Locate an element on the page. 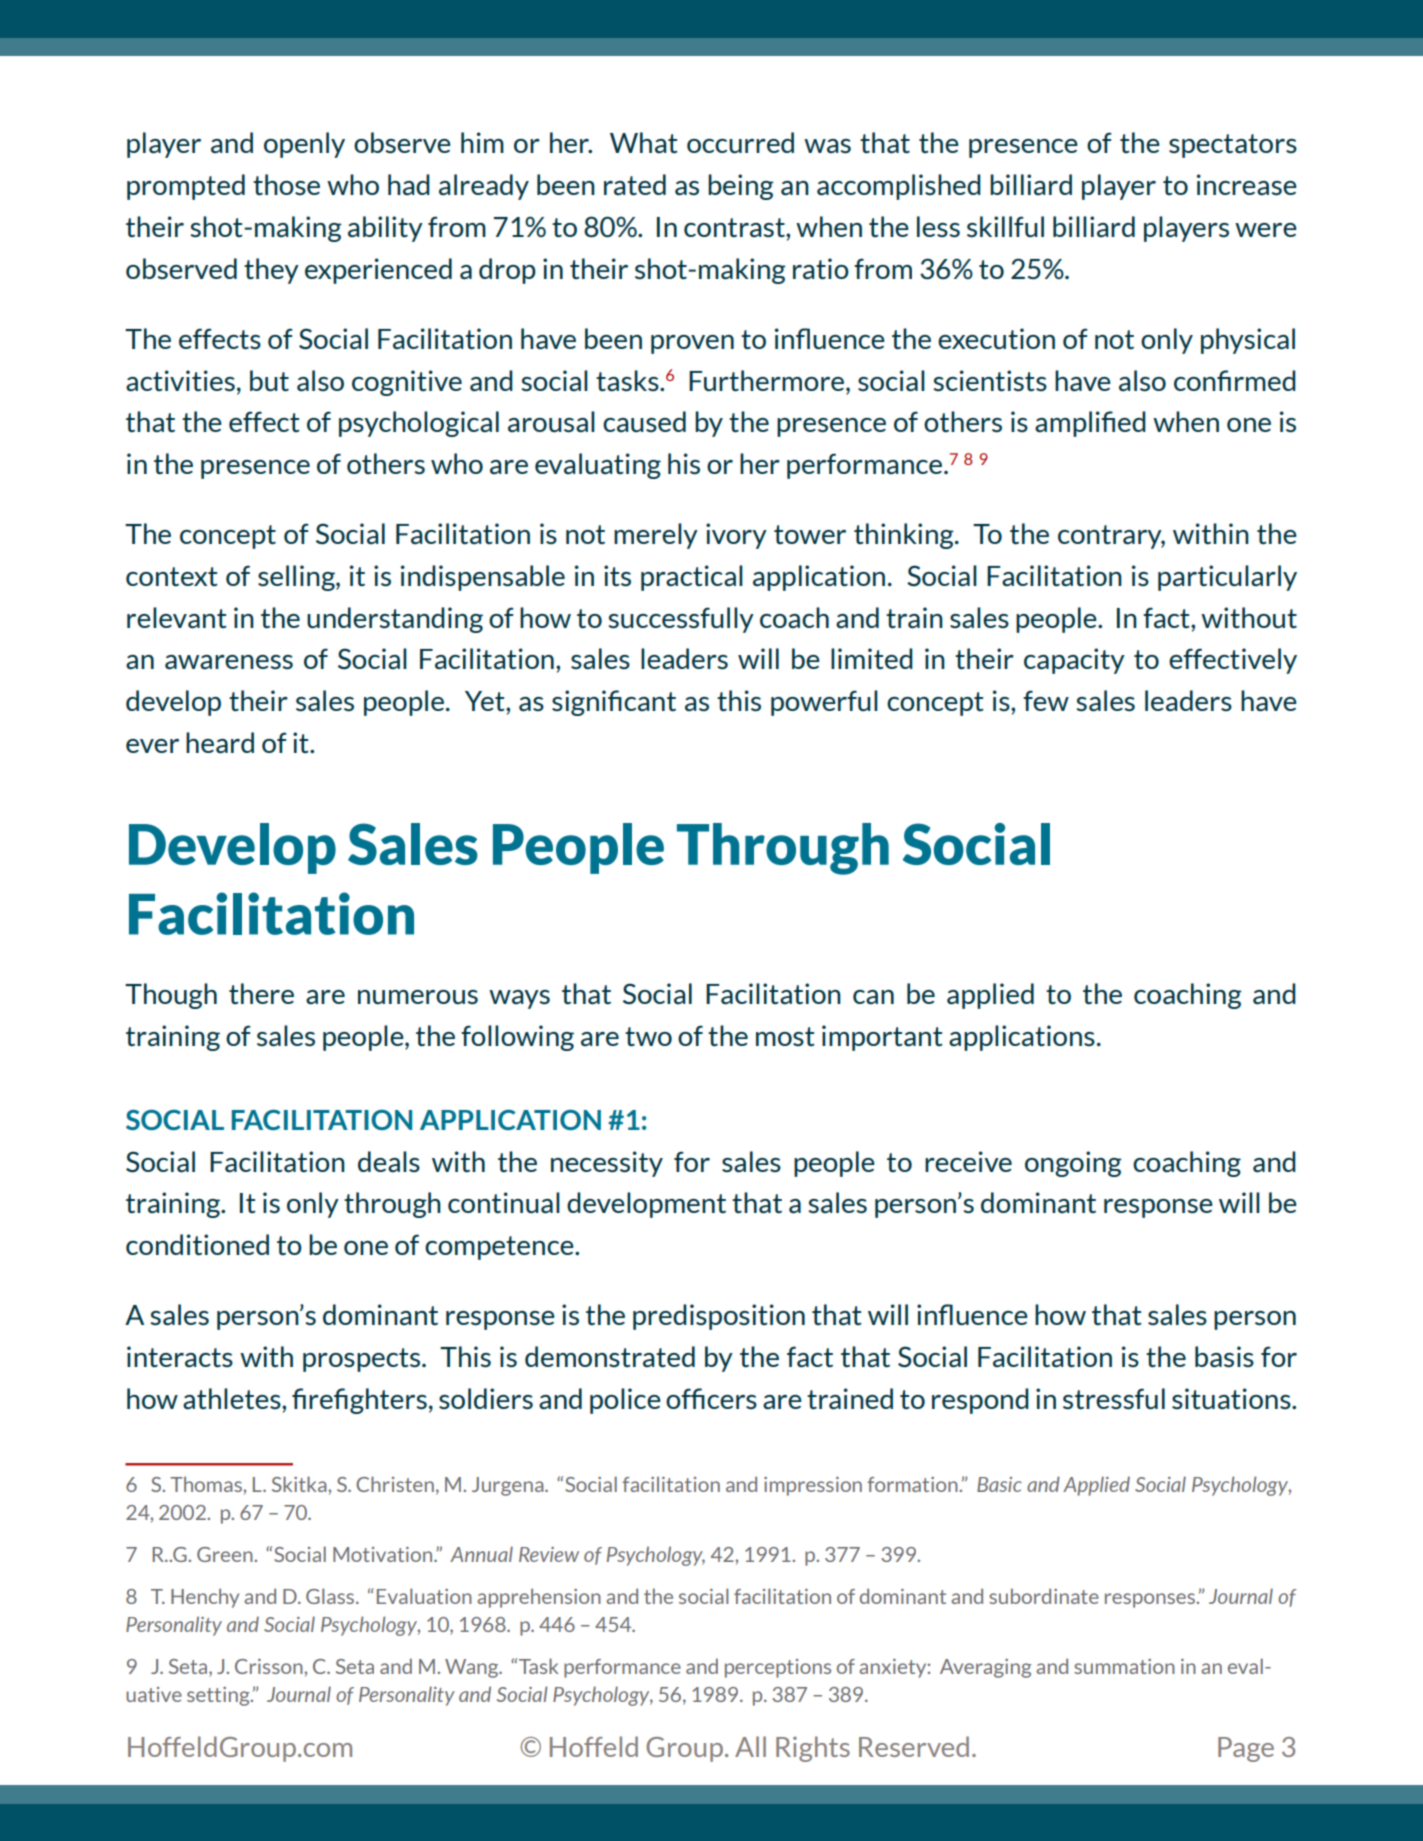  basis is located at coordinates (1224, 1357).
